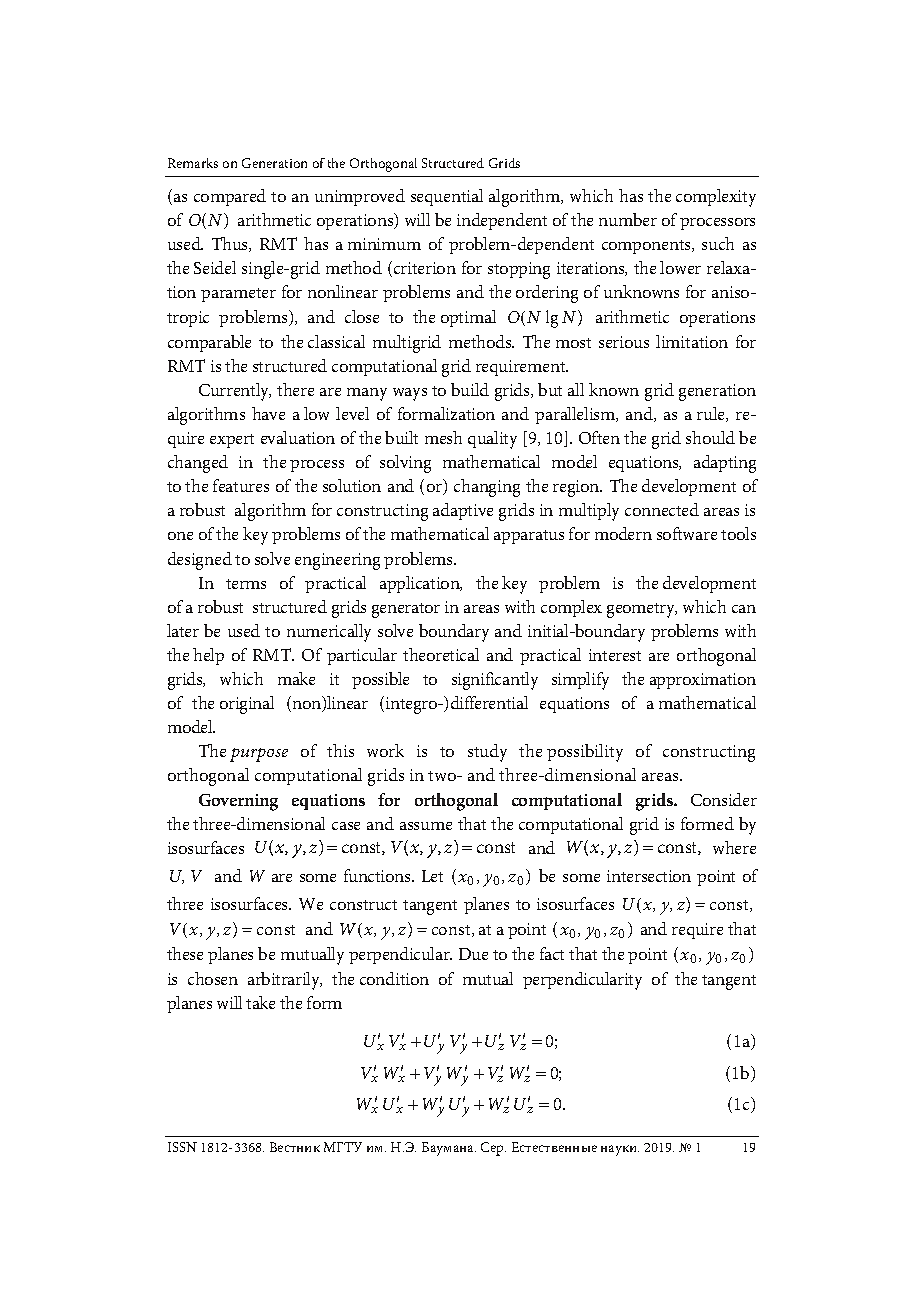 The width and height of the image is (924, 1308). Describe the element at coordinates (447, 197) in the image. I see `sequential` at that location.
